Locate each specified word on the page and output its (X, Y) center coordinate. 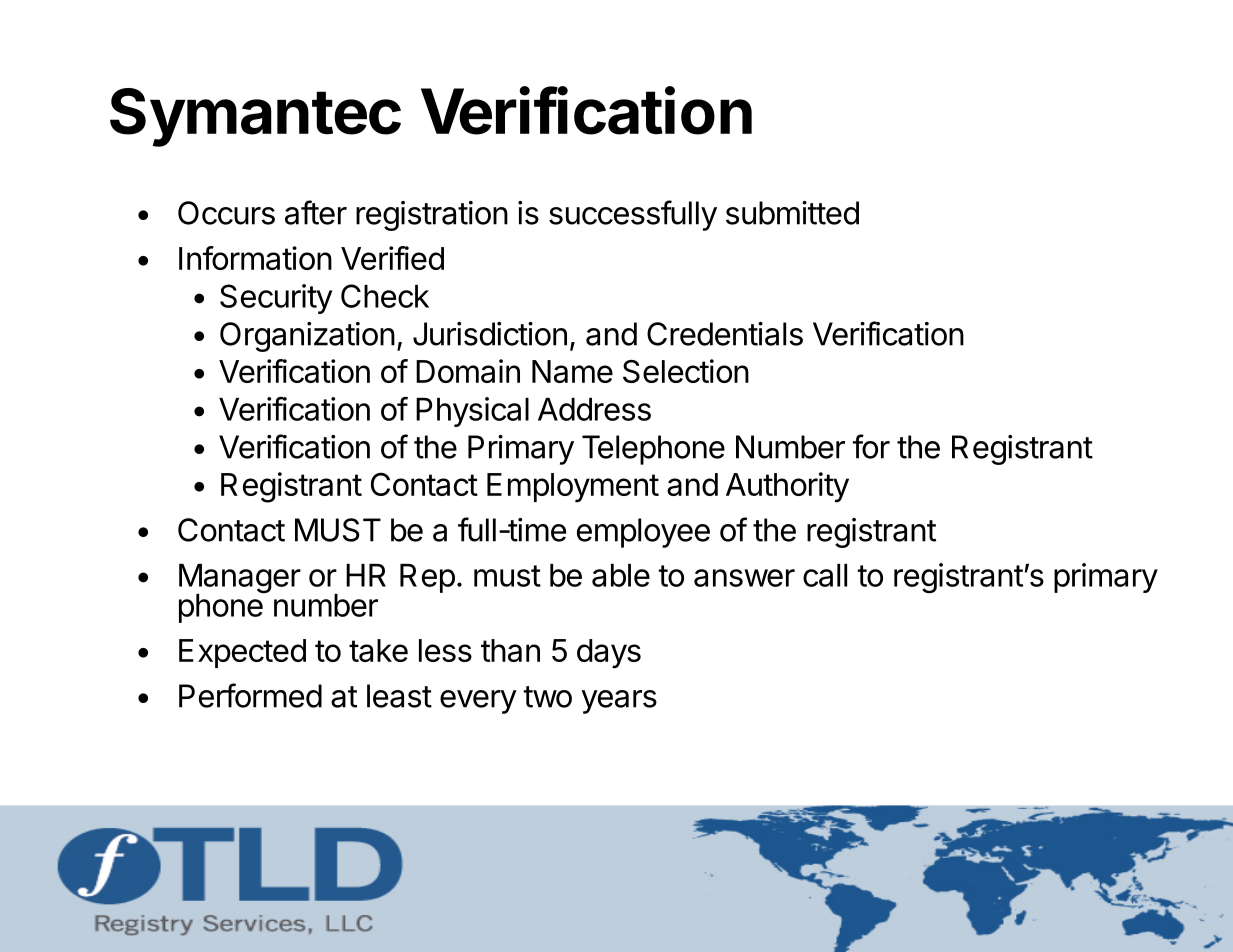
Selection (686, 371)
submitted (792, 213)
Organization (307, 337)
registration (432, 216)
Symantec (255, 117)
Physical (472, 412)
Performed (250, 695)
